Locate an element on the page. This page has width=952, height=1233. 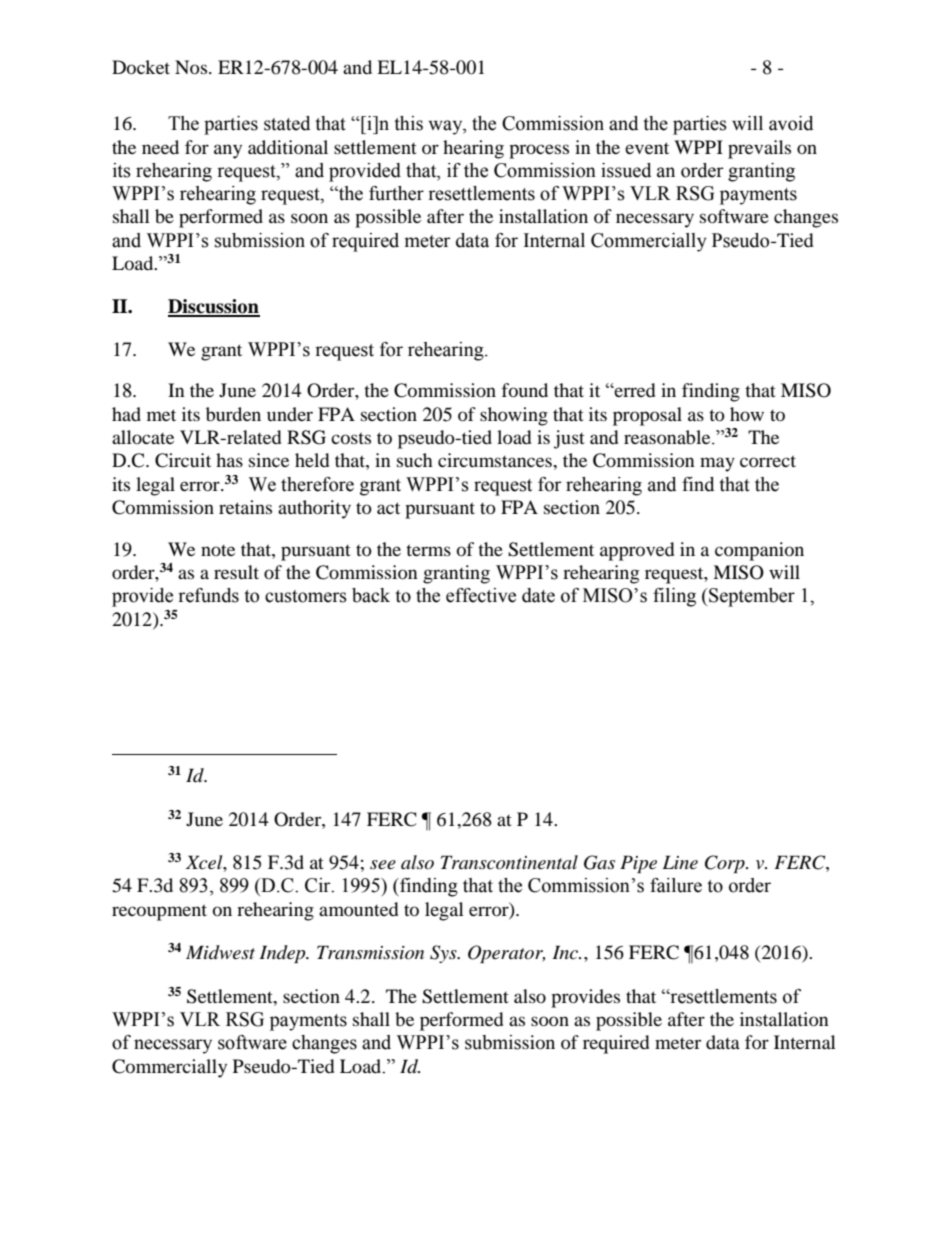
Midwest is located at coordinates (220, 952).
